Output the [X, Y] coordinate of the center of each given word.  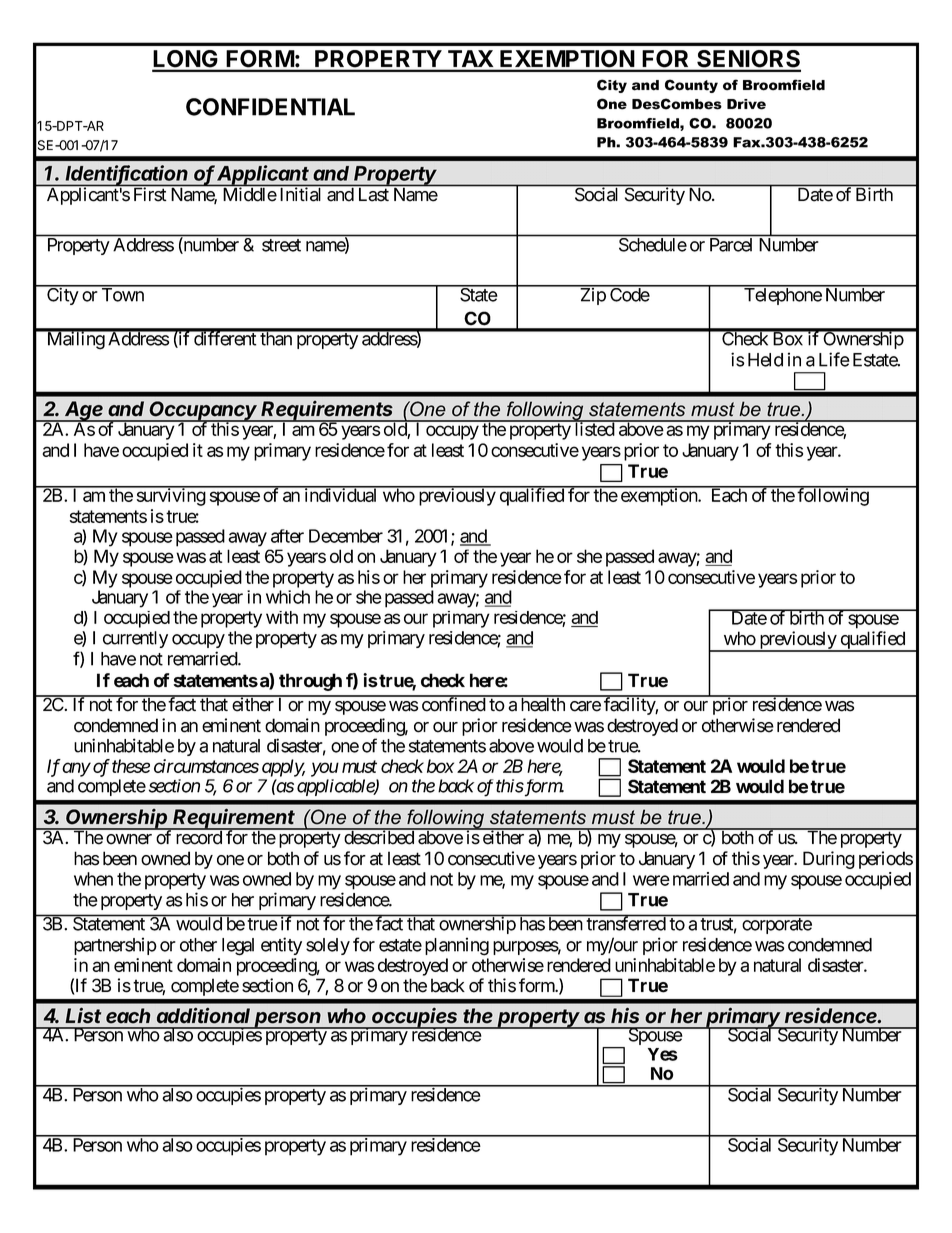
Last [374, 194]
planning [457, 946]
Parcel [731, 245]
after [287, 536]
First [150, 194]
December [346, 536]
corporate [777, 926]
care [585, 706]
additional [203, 1015]
